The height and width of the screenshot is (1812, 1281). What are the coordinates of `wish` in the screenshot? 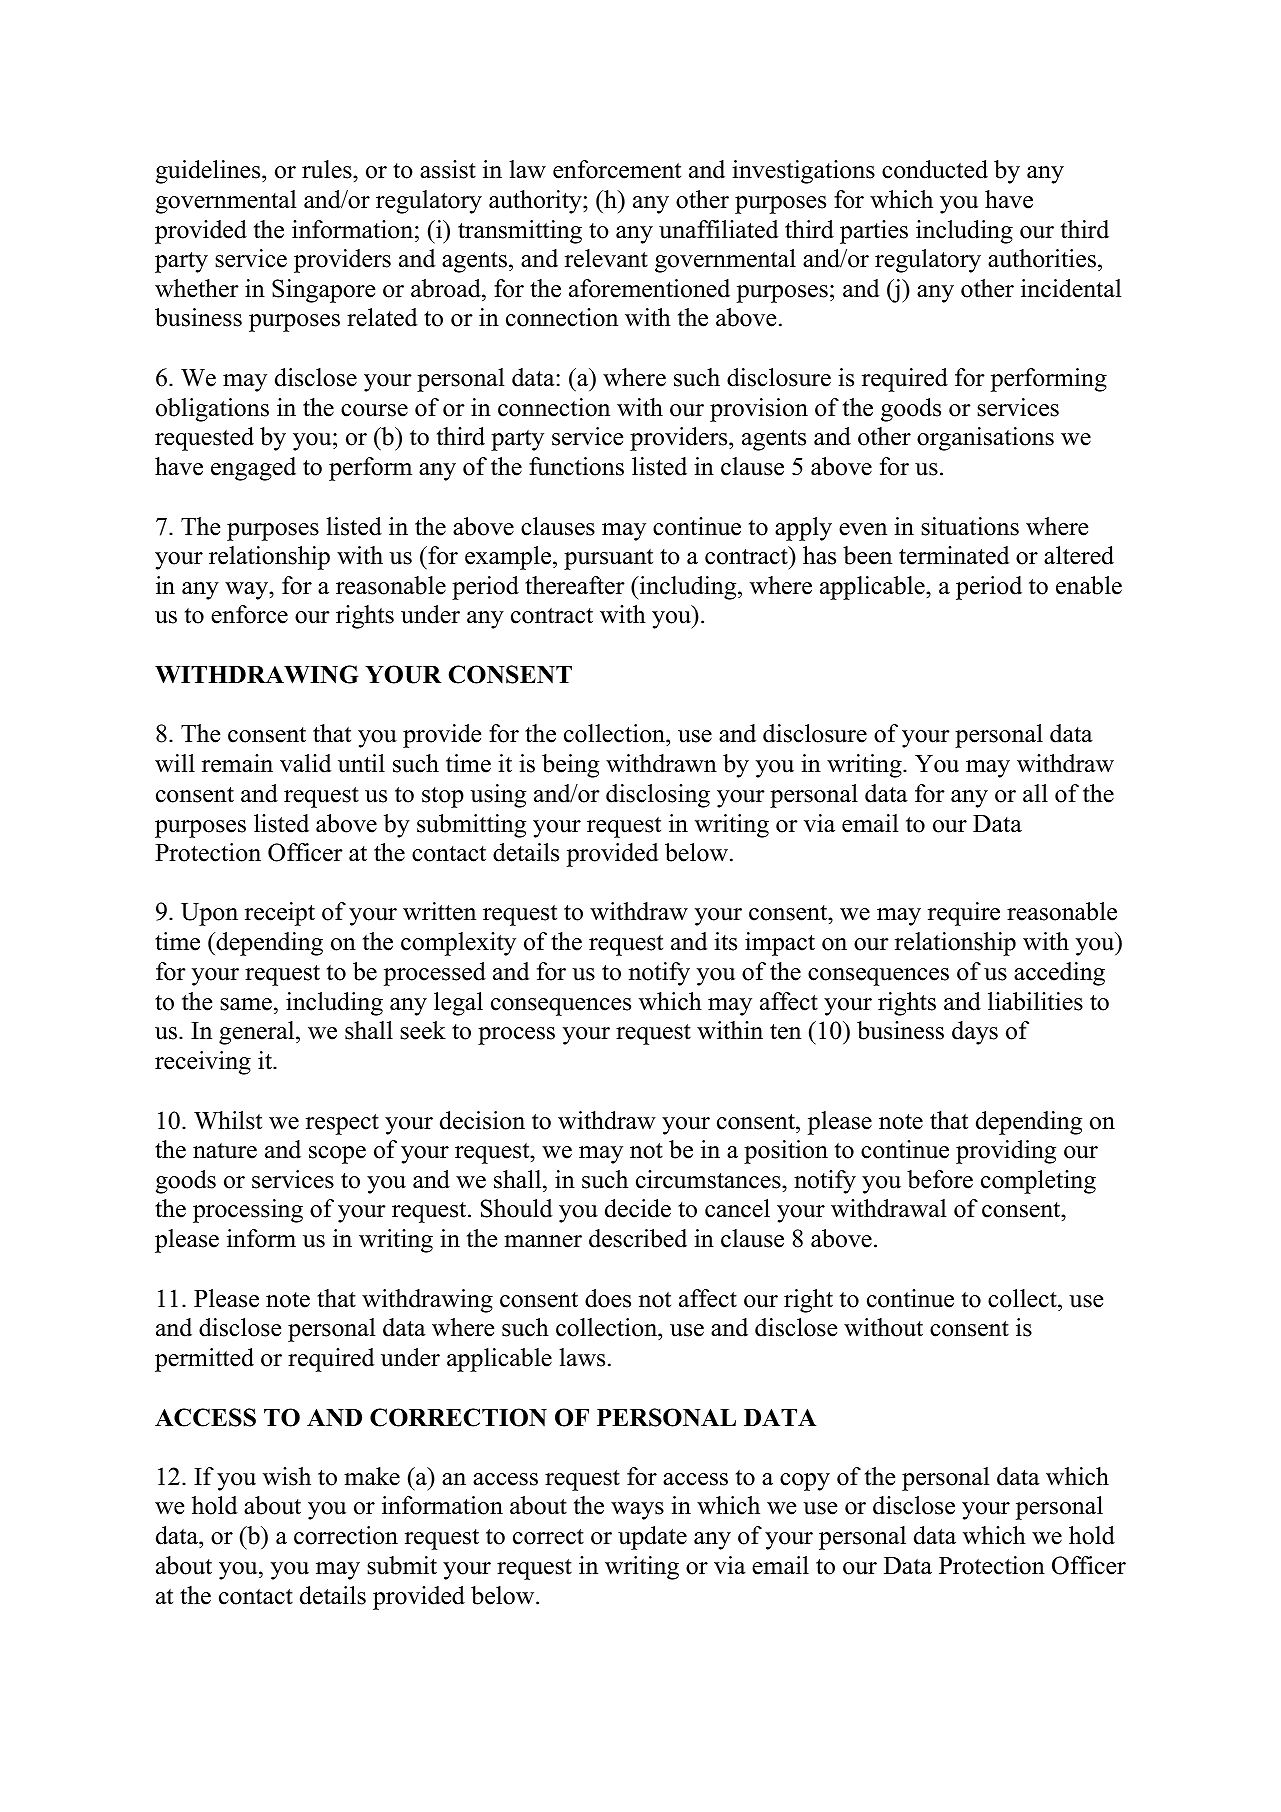 It's located at (287, 1476).
